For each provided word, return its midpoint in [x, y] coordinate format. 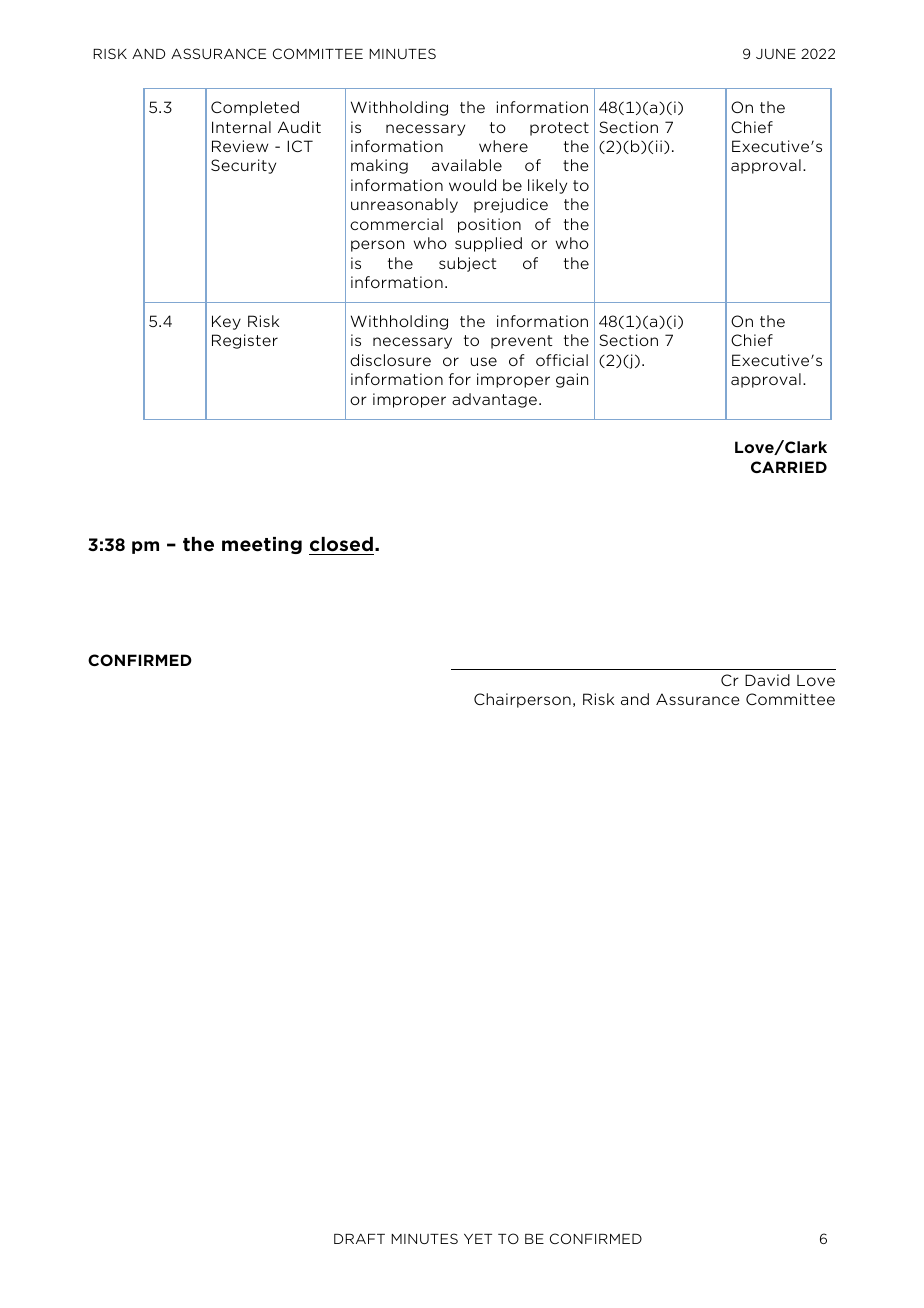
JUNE [776, 54]
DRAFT [359, 1239]
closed [341, 544]
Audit [299, 127]
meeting [262, 545]
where [503, 146]
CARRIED [789, 467]
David [767, 680]
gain [572, 380]
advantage [494, 400]
